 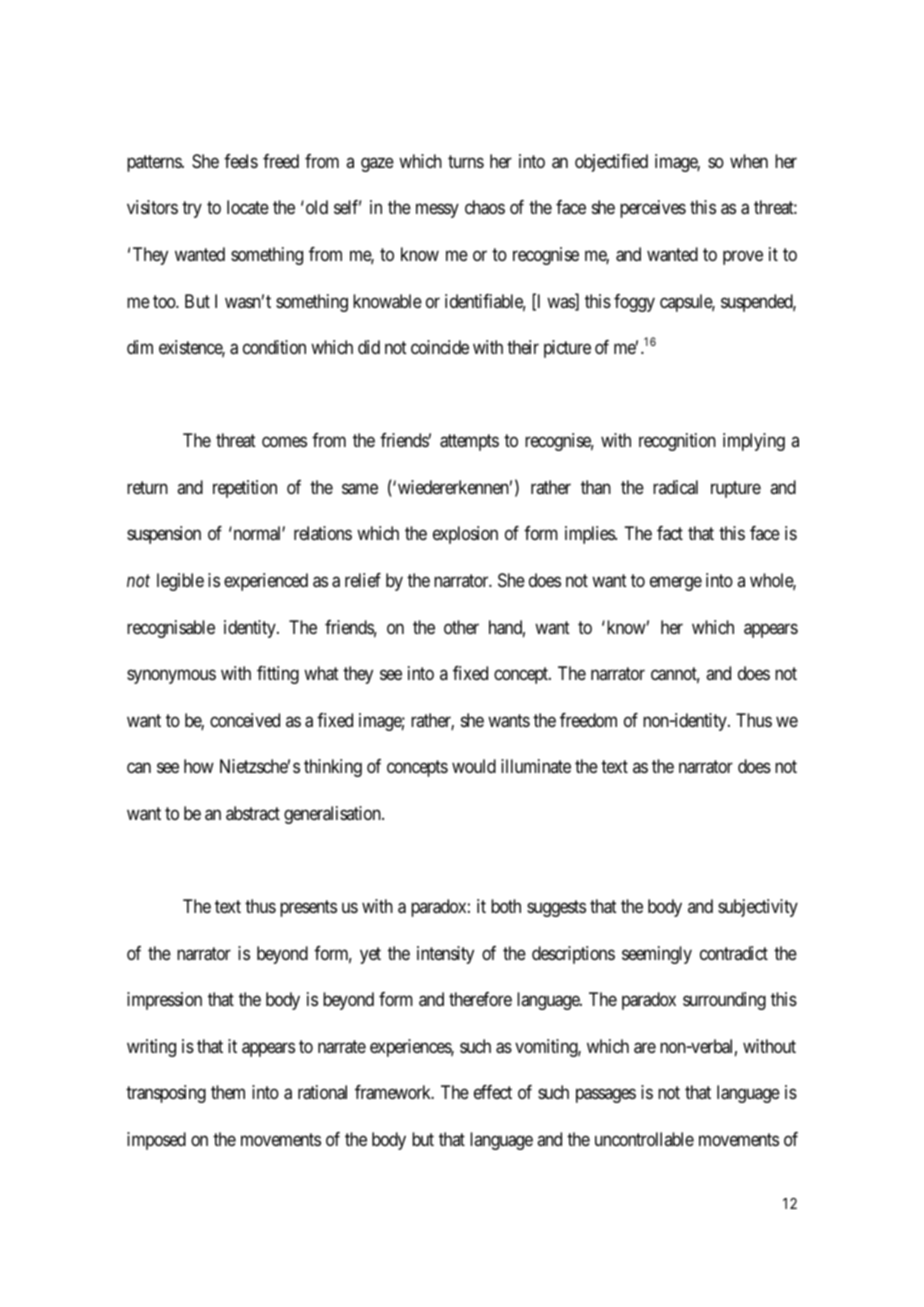 I want to click on abstract, so click(x=253, y=813).
